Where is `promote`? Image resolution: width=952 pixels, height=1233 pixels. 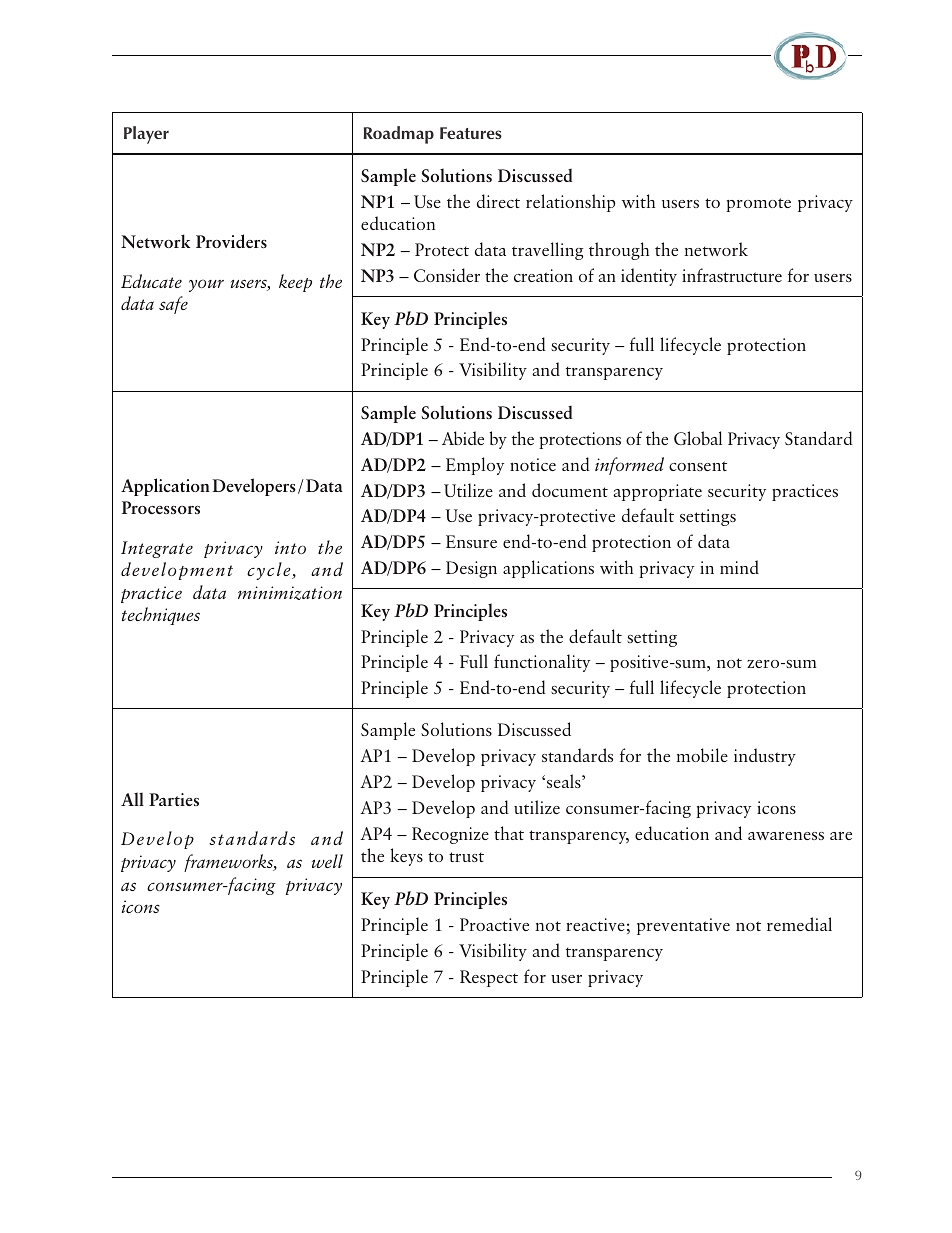
promote is located at coordinates (758, 205).
